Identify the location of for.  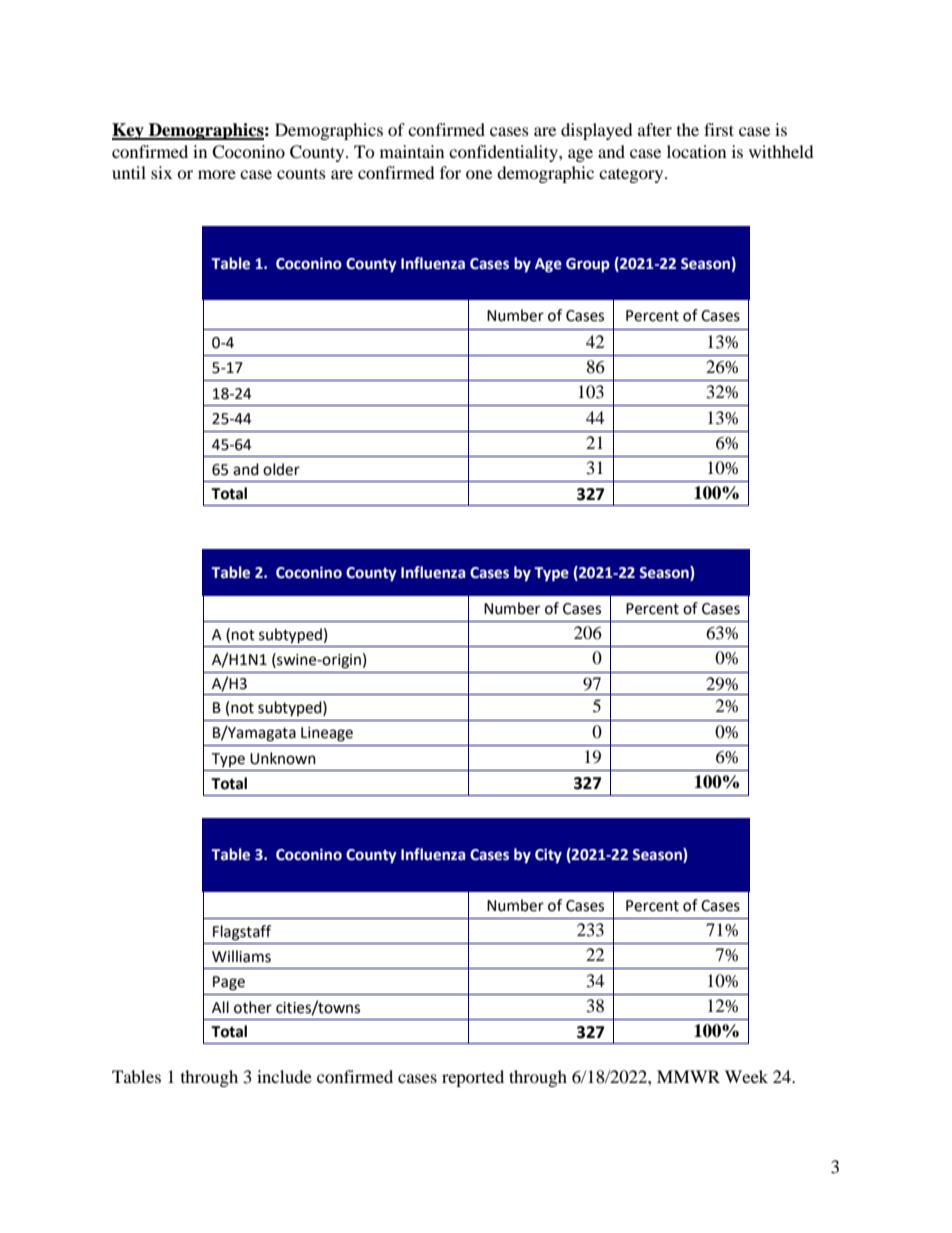
(450, 172).
